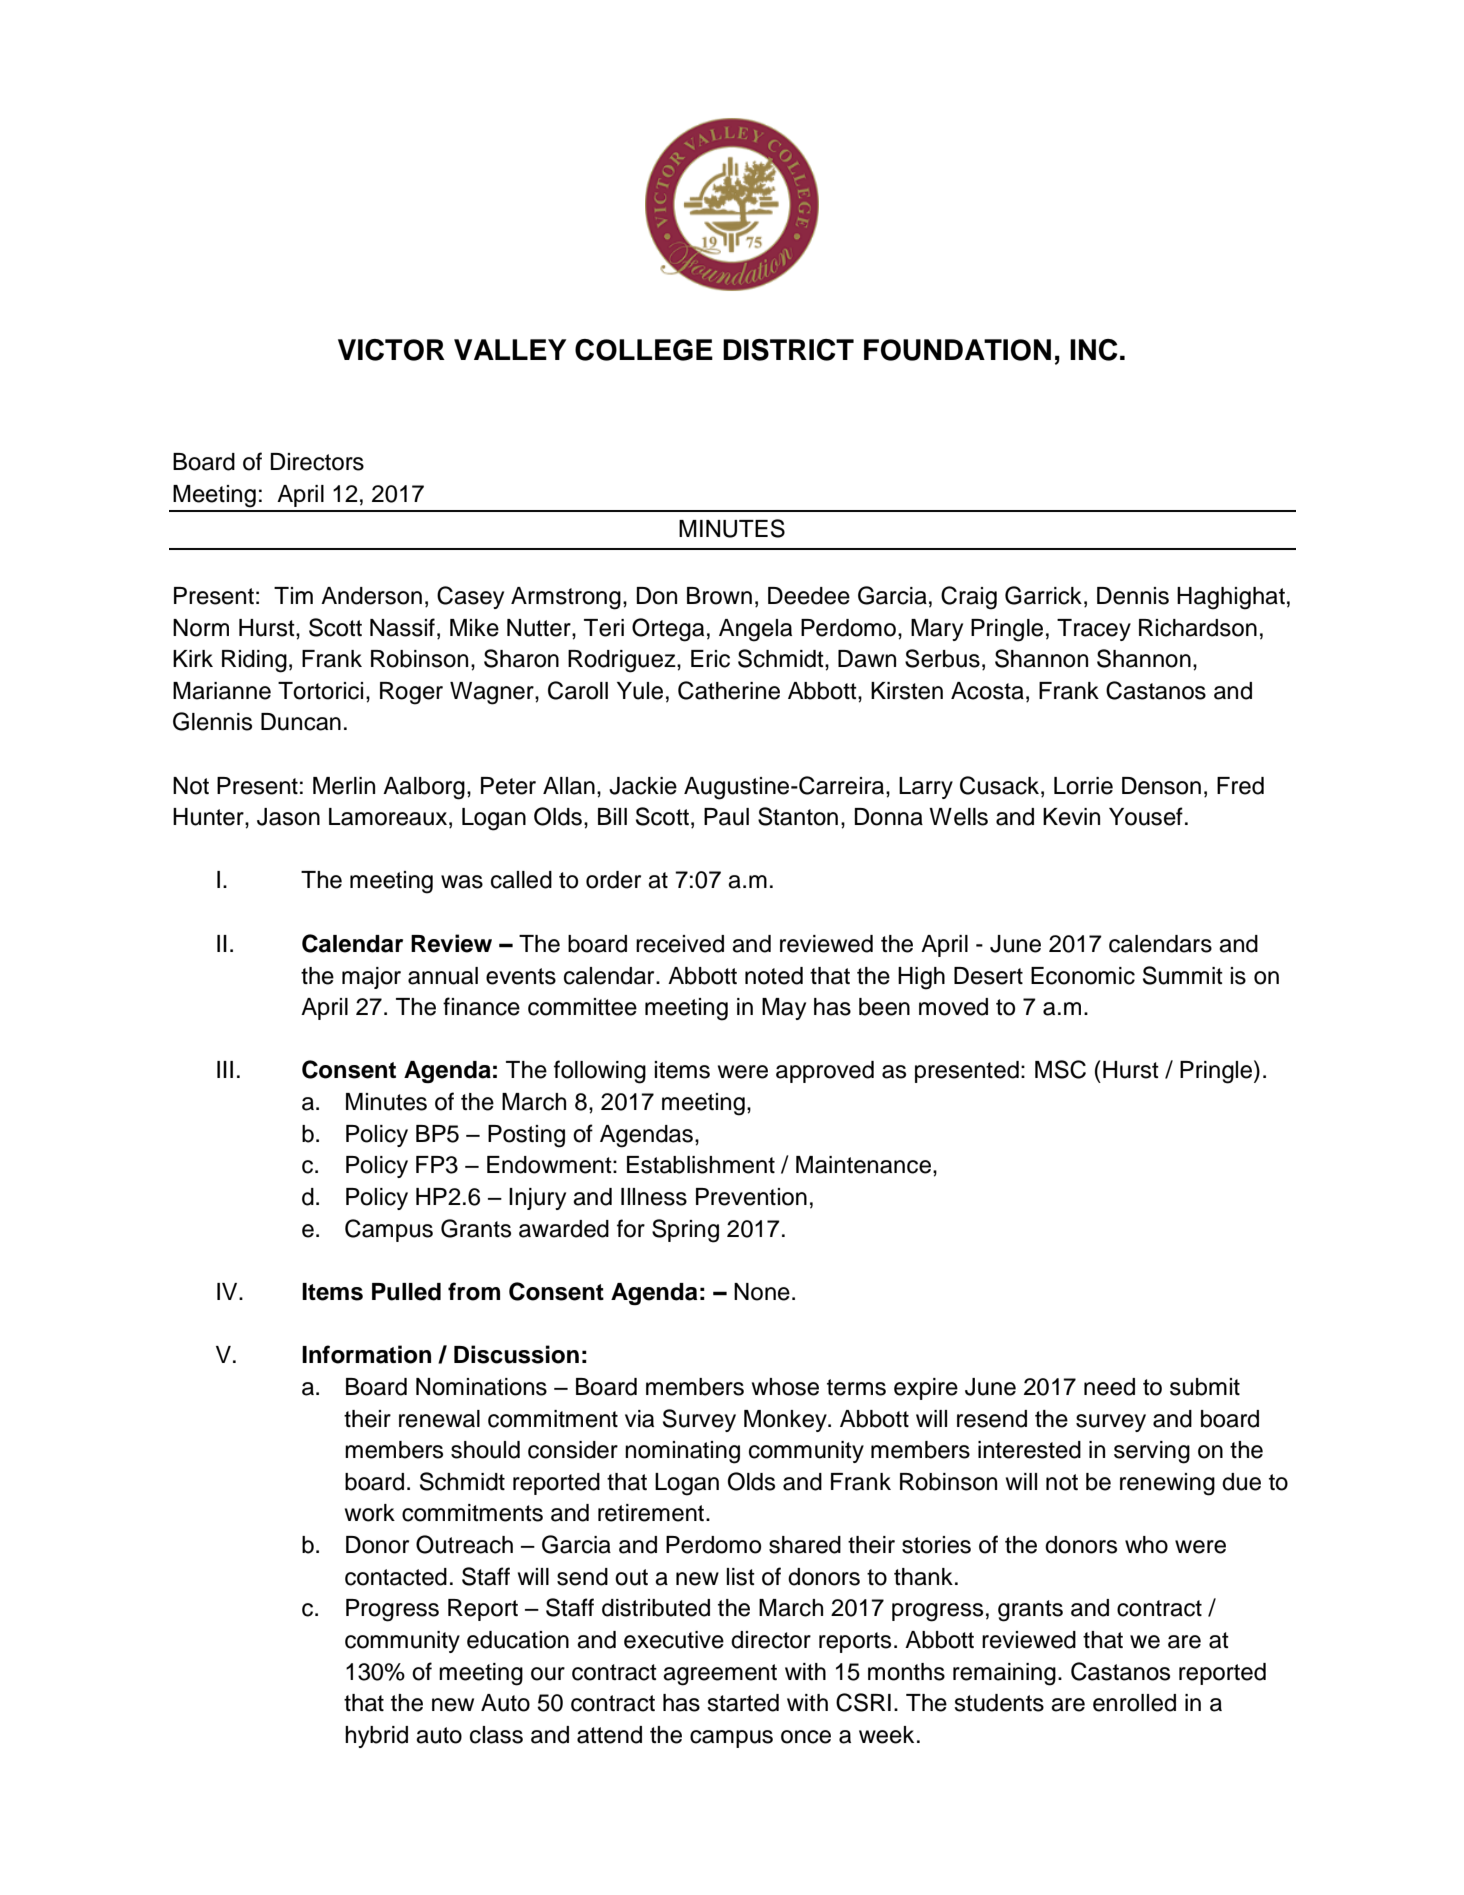 Image resolution: width=1464 pixels, height=1895 pixels. I want to click on Kevin, so click(1071, 817).
